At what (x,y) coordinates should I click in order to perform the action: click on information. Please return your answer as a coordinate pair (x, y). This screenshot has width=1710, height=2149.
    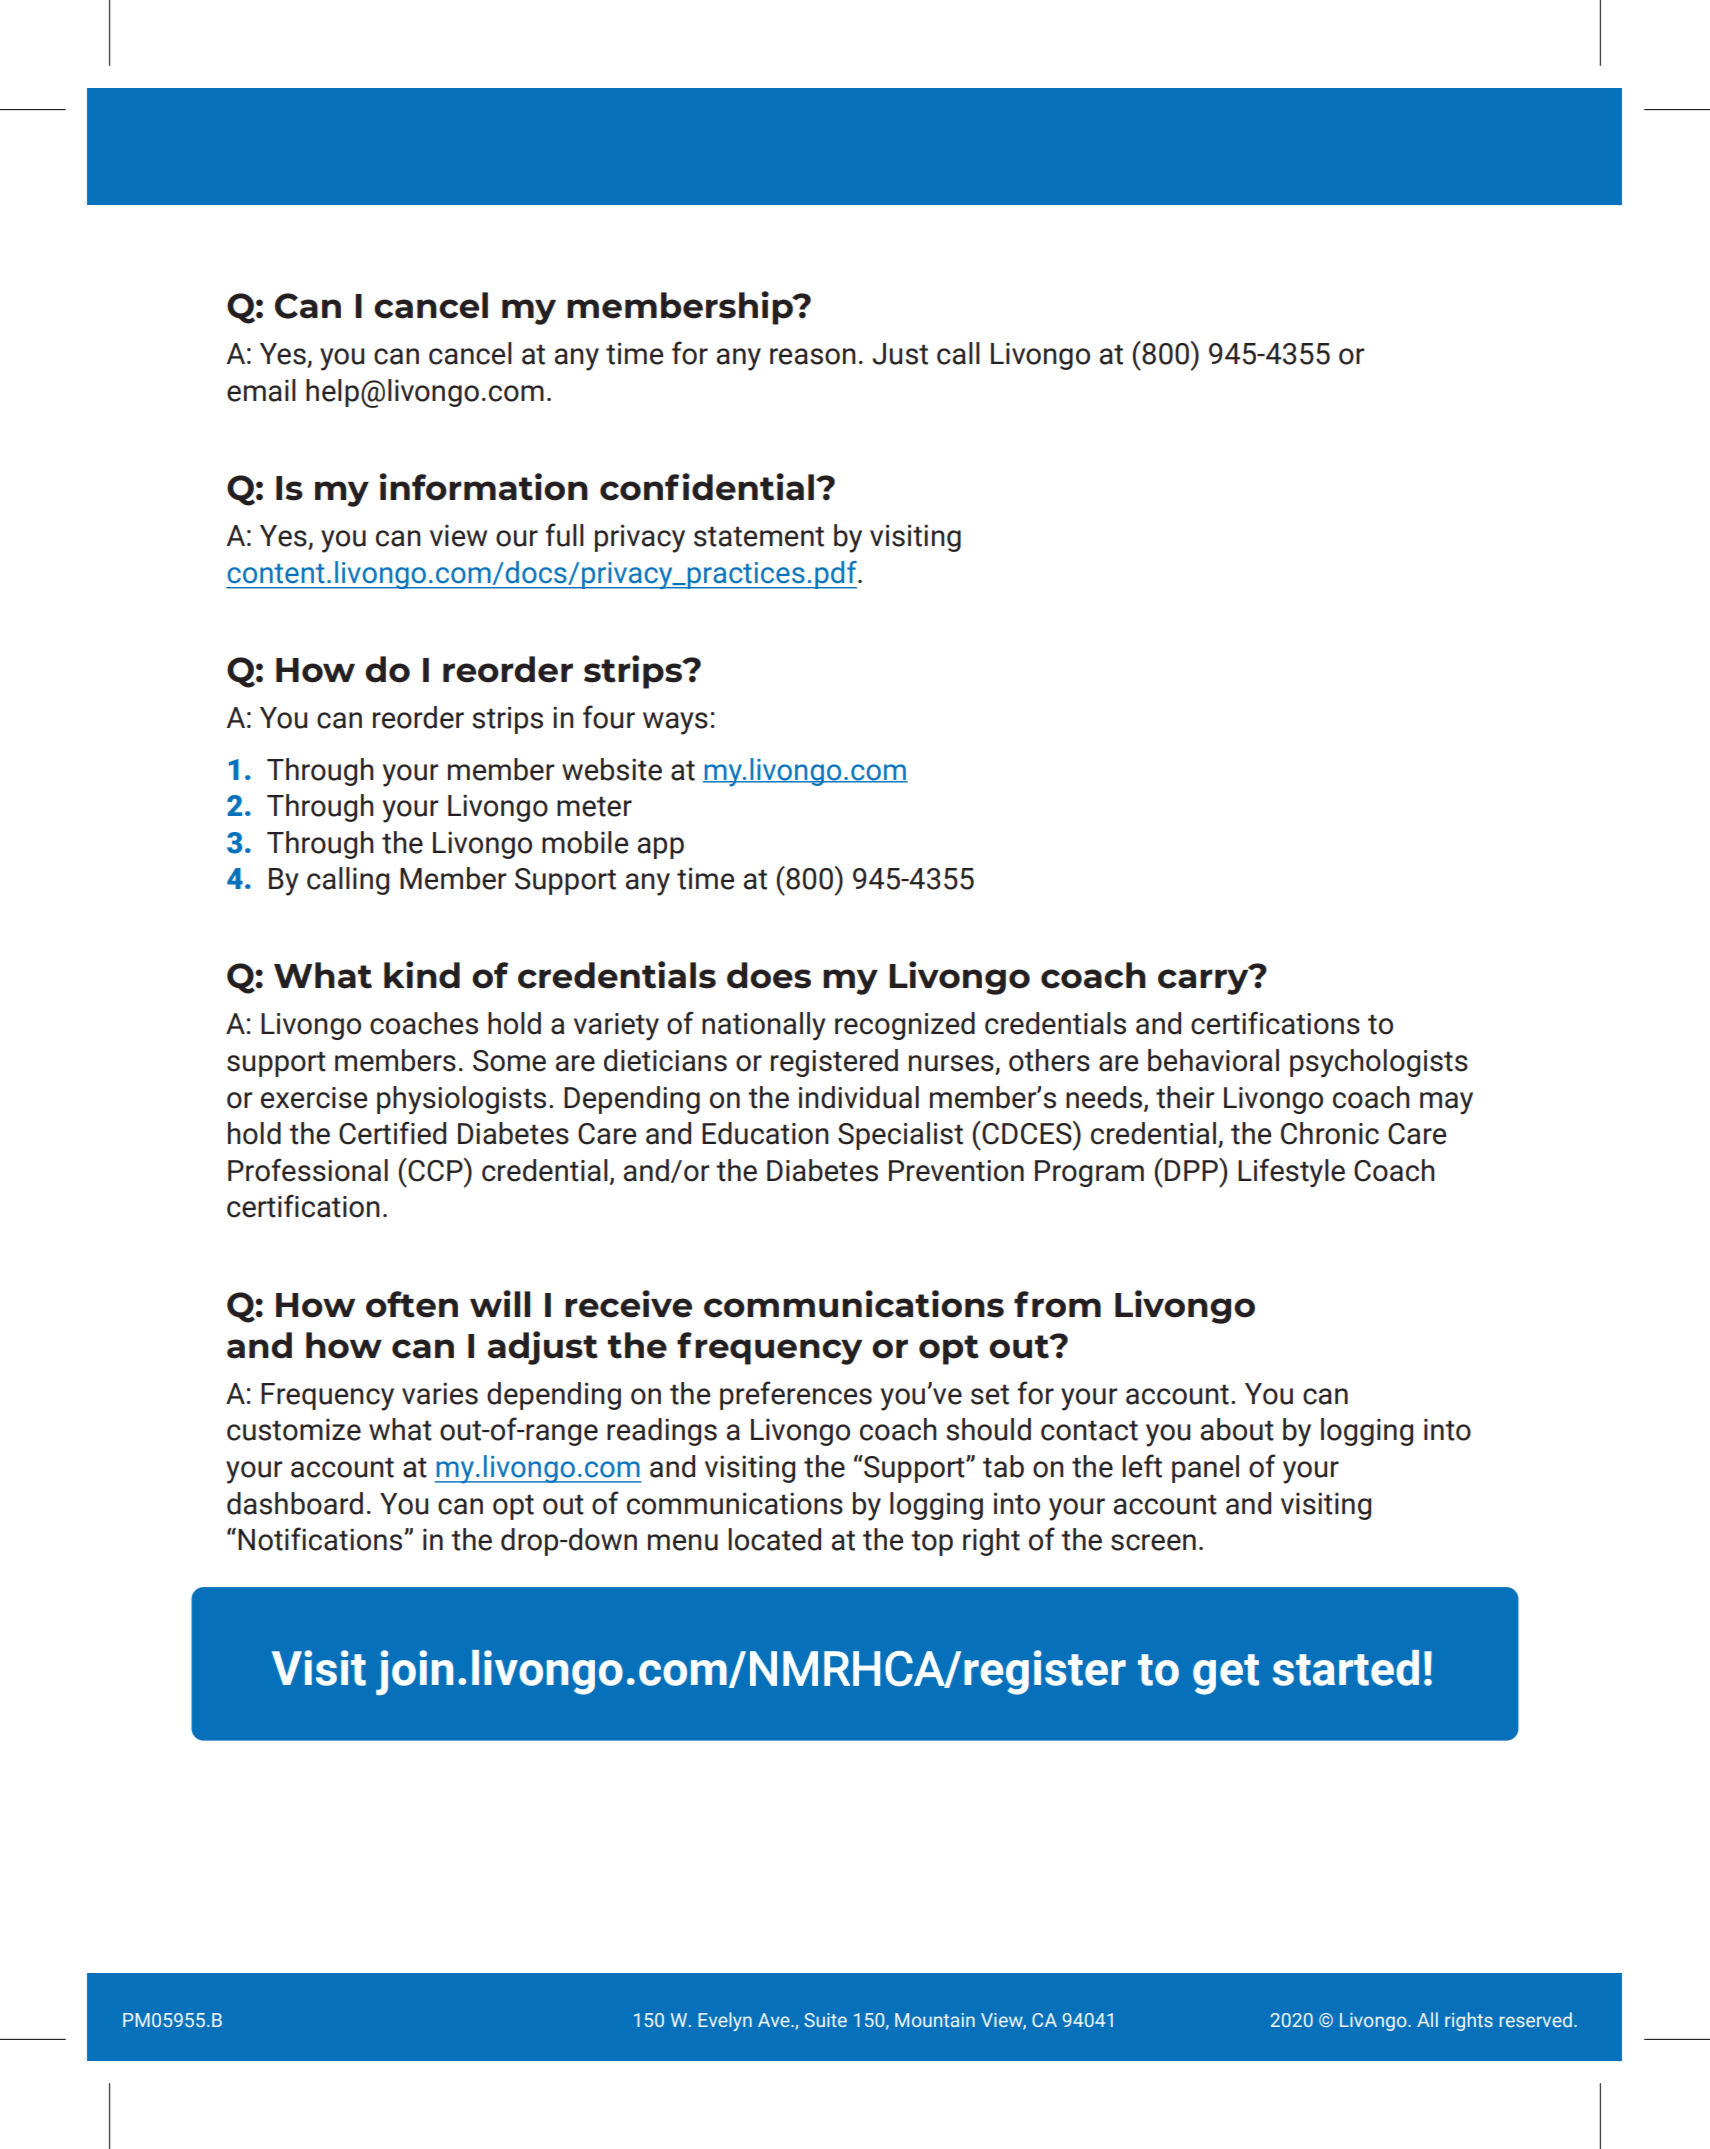
    Looking at the image, I should click on (483, 487).
